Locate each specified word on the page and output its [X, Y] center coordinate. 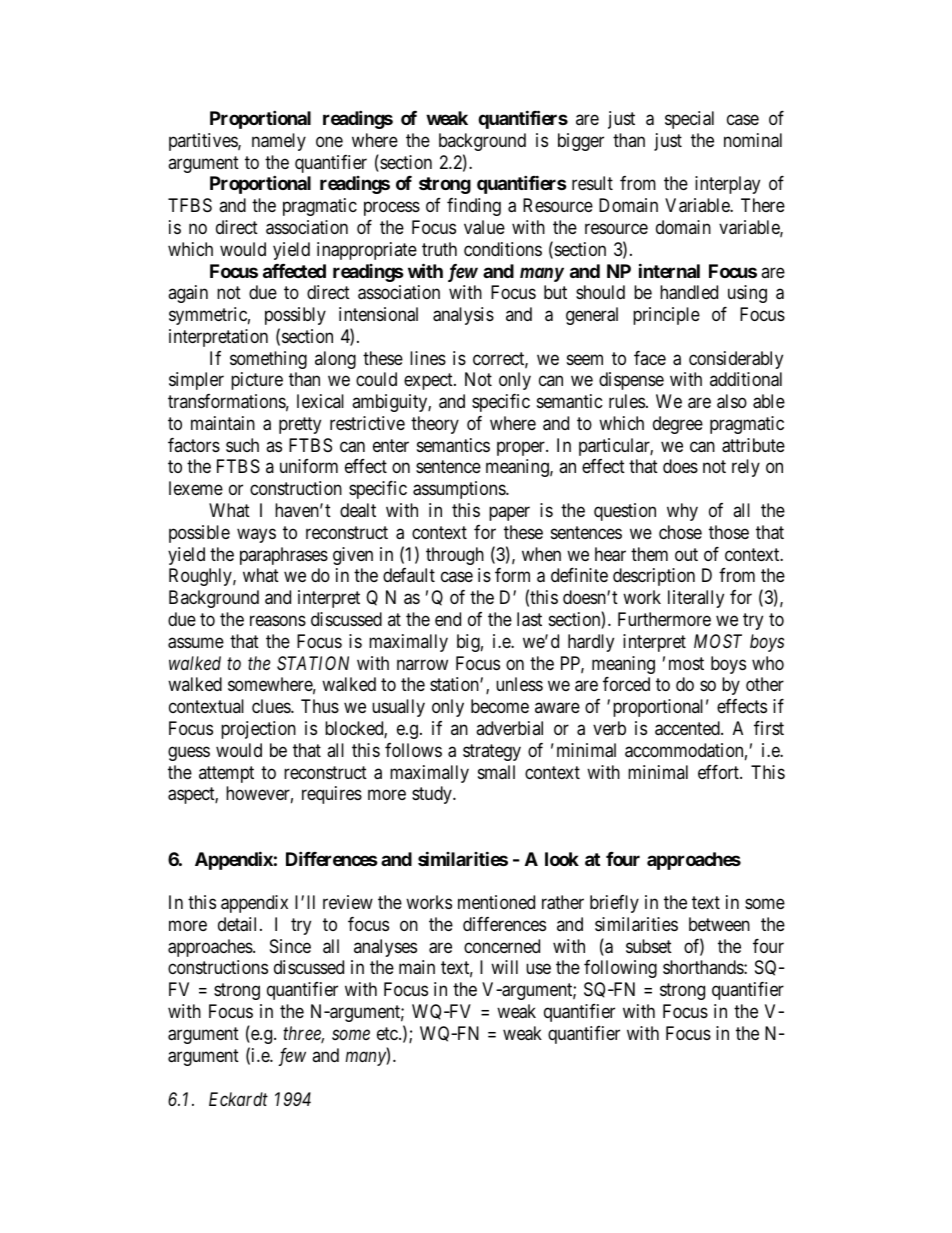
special [689, 120]
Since [290, 946]
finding [474, 207]
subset [649, 946]
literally [696, 599]
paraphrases [284, 556]
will [504, 967]
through [455, 556]
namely [279, 142]
